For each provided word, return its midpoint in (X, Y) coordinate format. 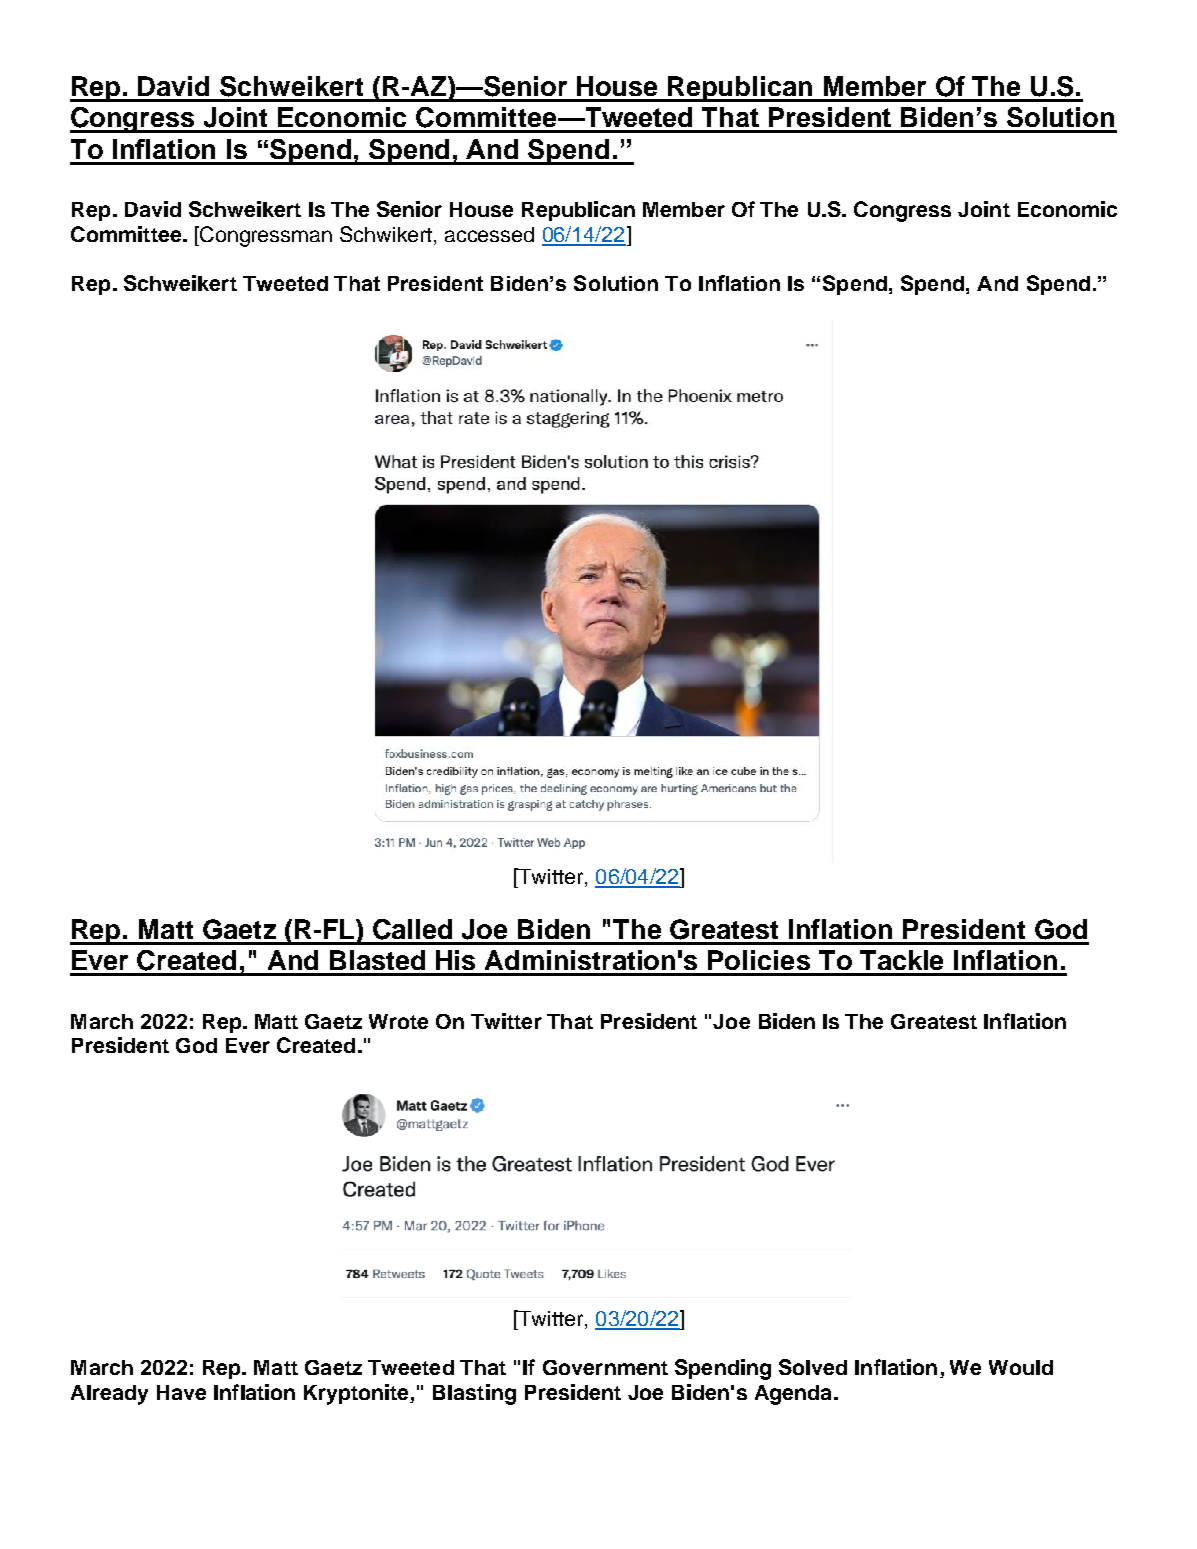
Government (605, 1367)
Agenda (793, 1395)
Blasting (474, 1394)
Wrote (398, 1021)
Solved (813, 1367)
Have (181, 1392)
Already (109, 1395)
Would (1021, 1367)
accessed (489, 234)
